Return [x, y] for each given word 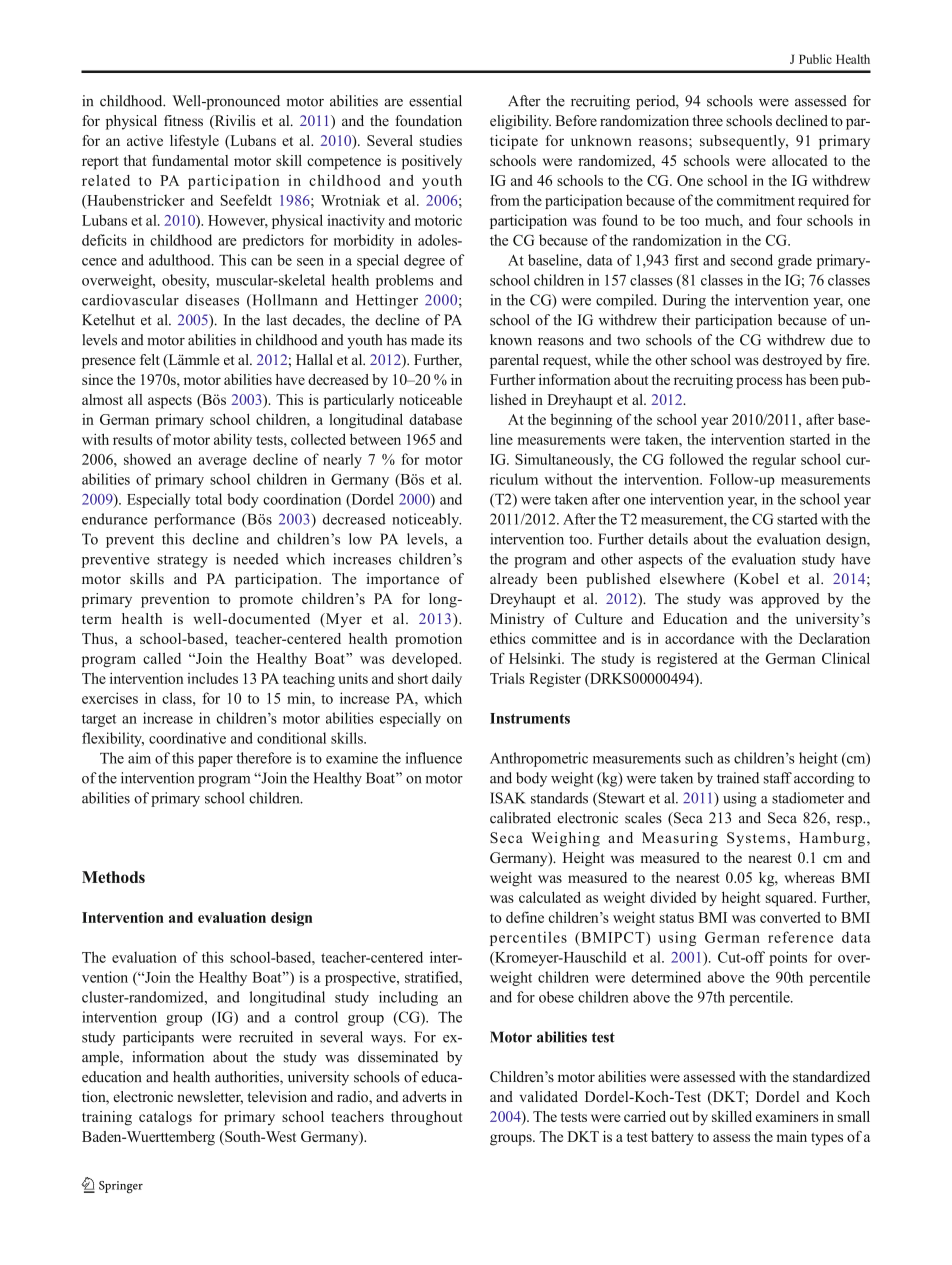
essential [435, 101]
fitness [183, 120]
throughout [426, 1118]
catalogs [165, 1118]
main [792, 1136]
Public [815, 59]
